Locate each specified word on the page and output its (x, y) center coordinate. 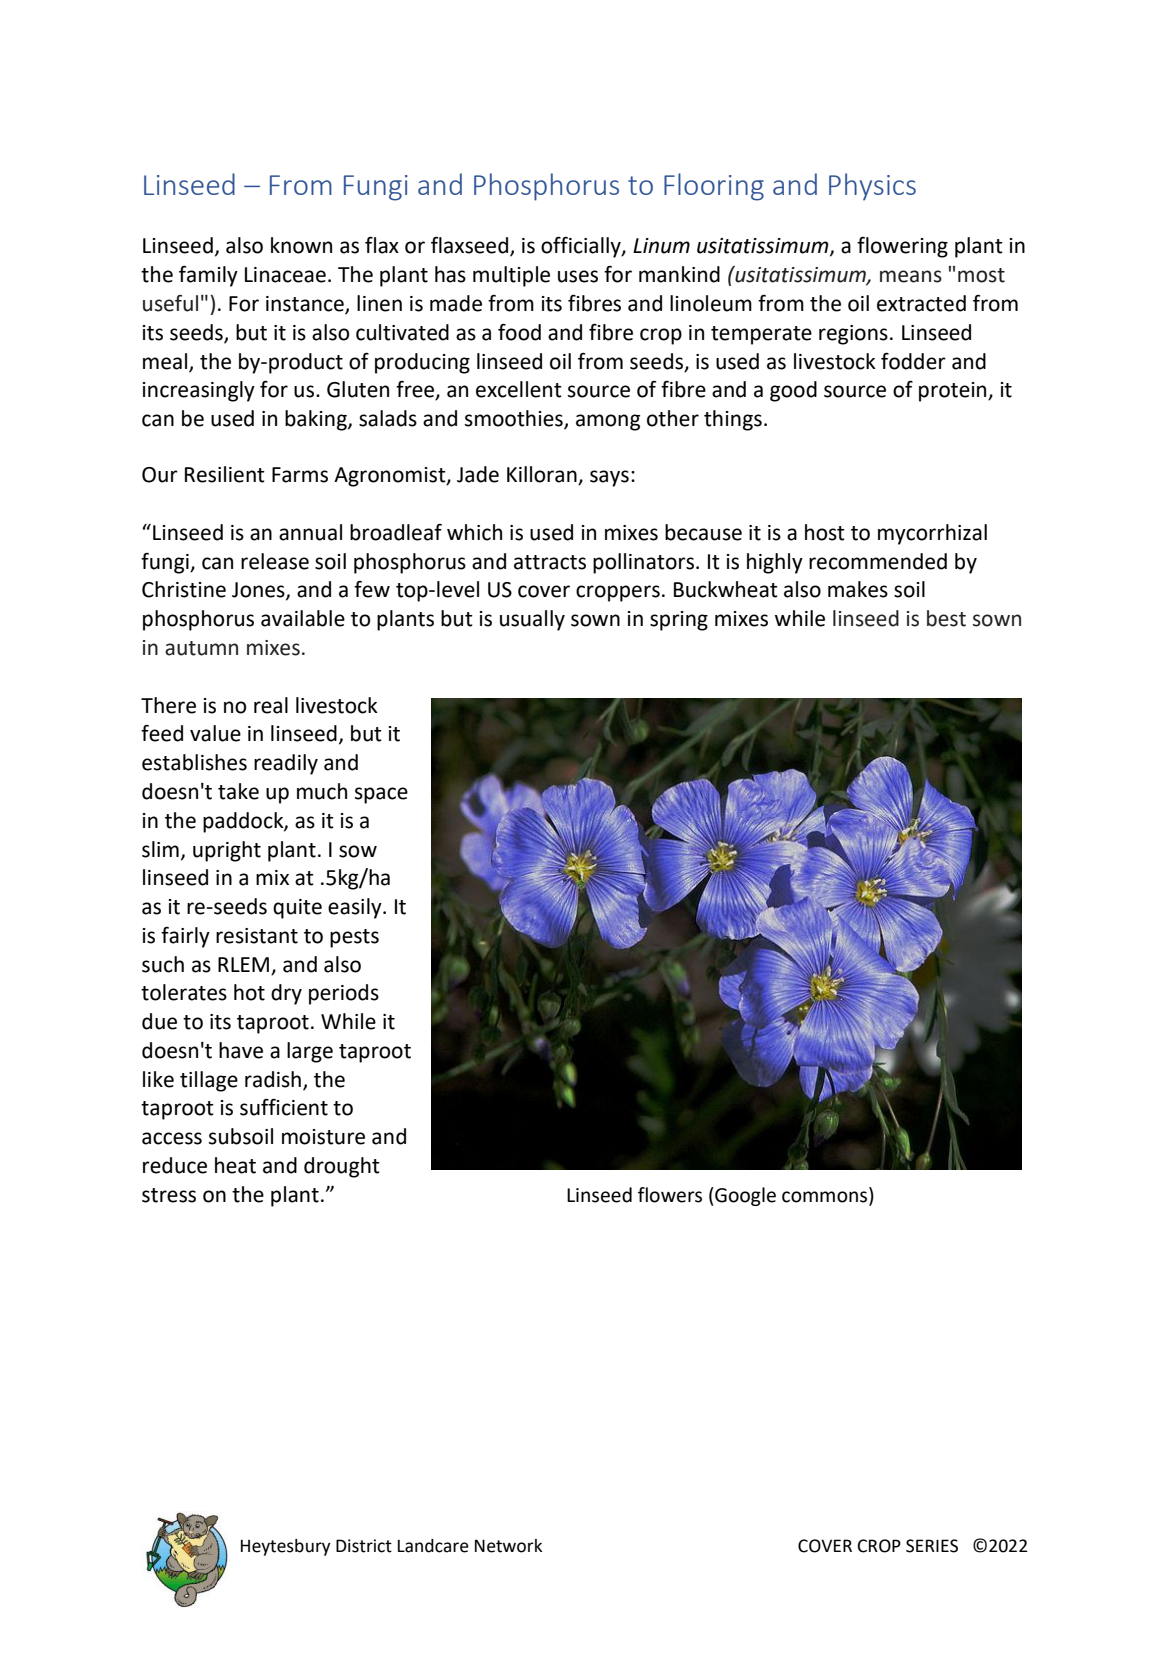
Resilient (225, 474)
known (301, 245)
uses (578, 276)
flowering (902, 247)
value (215, 733)
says (609, 478)
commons (824, 1197)
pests (354, 938)
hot (249, 992)
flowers (670, 1195)
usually (532, 620)
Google (744, 1196)
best (946, 618)
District (364, 1546)
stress (169, 1195)
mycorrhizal (932, 534)
